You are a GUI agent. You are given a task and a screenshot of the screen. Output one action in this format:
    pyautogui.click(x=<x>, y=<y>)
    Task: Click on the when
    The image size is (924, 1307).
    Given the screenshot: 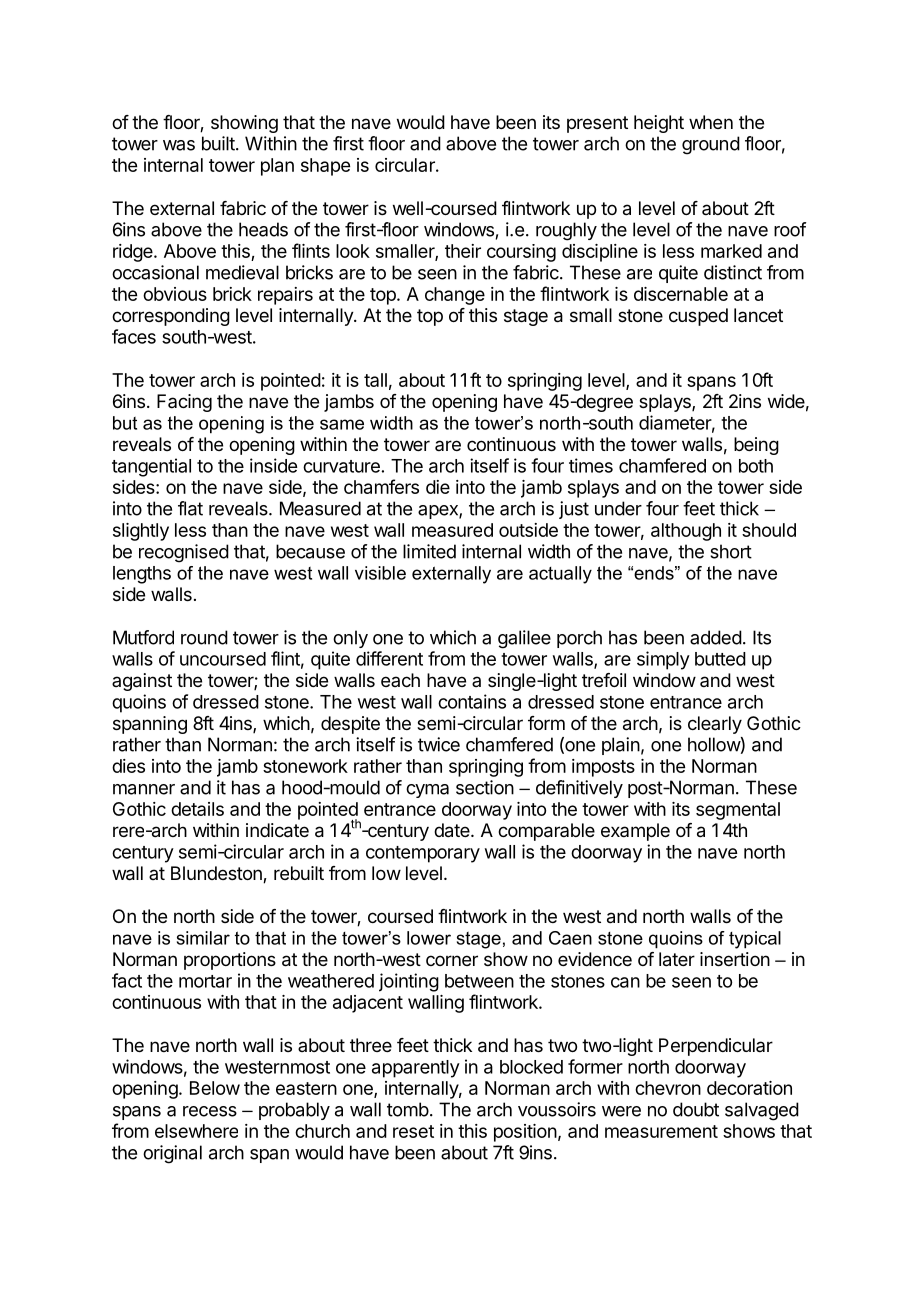 What is the action you would take?
    pyautogui.click(x=711, y=122)
